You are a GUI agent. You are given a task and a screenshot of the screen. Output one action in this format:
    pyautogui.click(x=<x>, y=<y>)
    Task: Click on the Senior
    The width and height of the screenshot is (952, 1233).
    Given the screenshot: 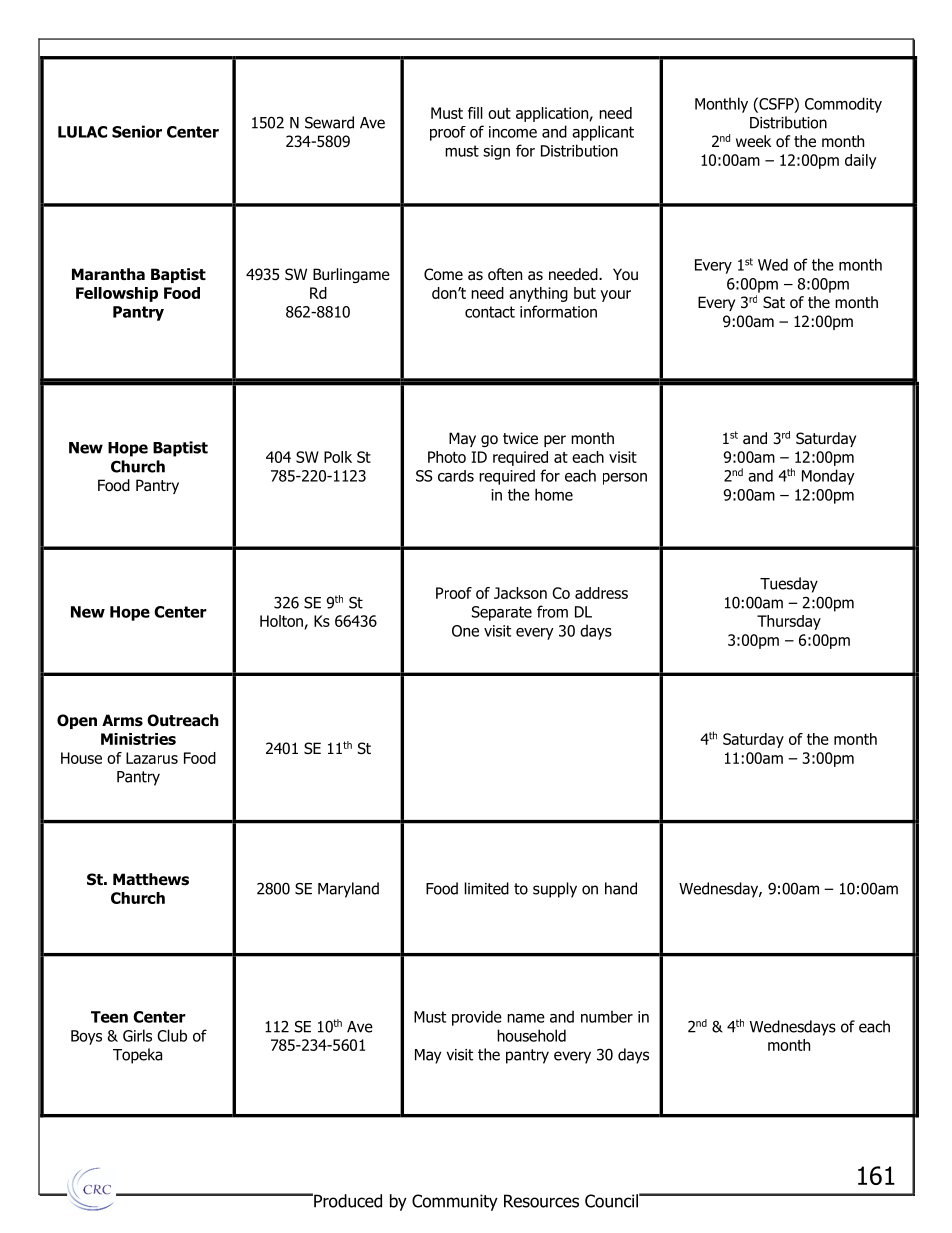 What is the action you would take?
    pyautogui.click(x=137, y=131)
